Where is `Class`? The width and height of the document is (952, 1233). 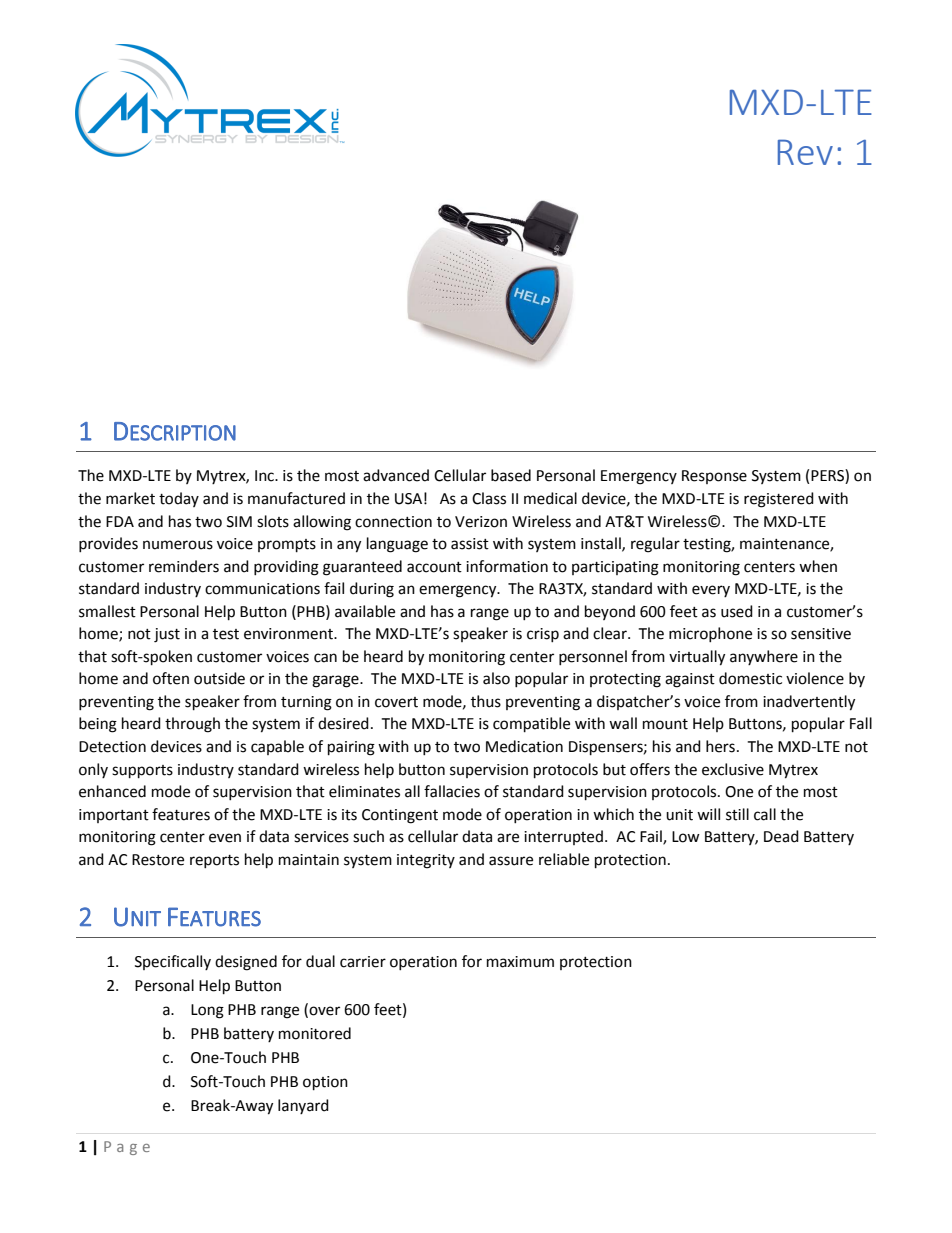
Class is located at coordinates (489, 498).
